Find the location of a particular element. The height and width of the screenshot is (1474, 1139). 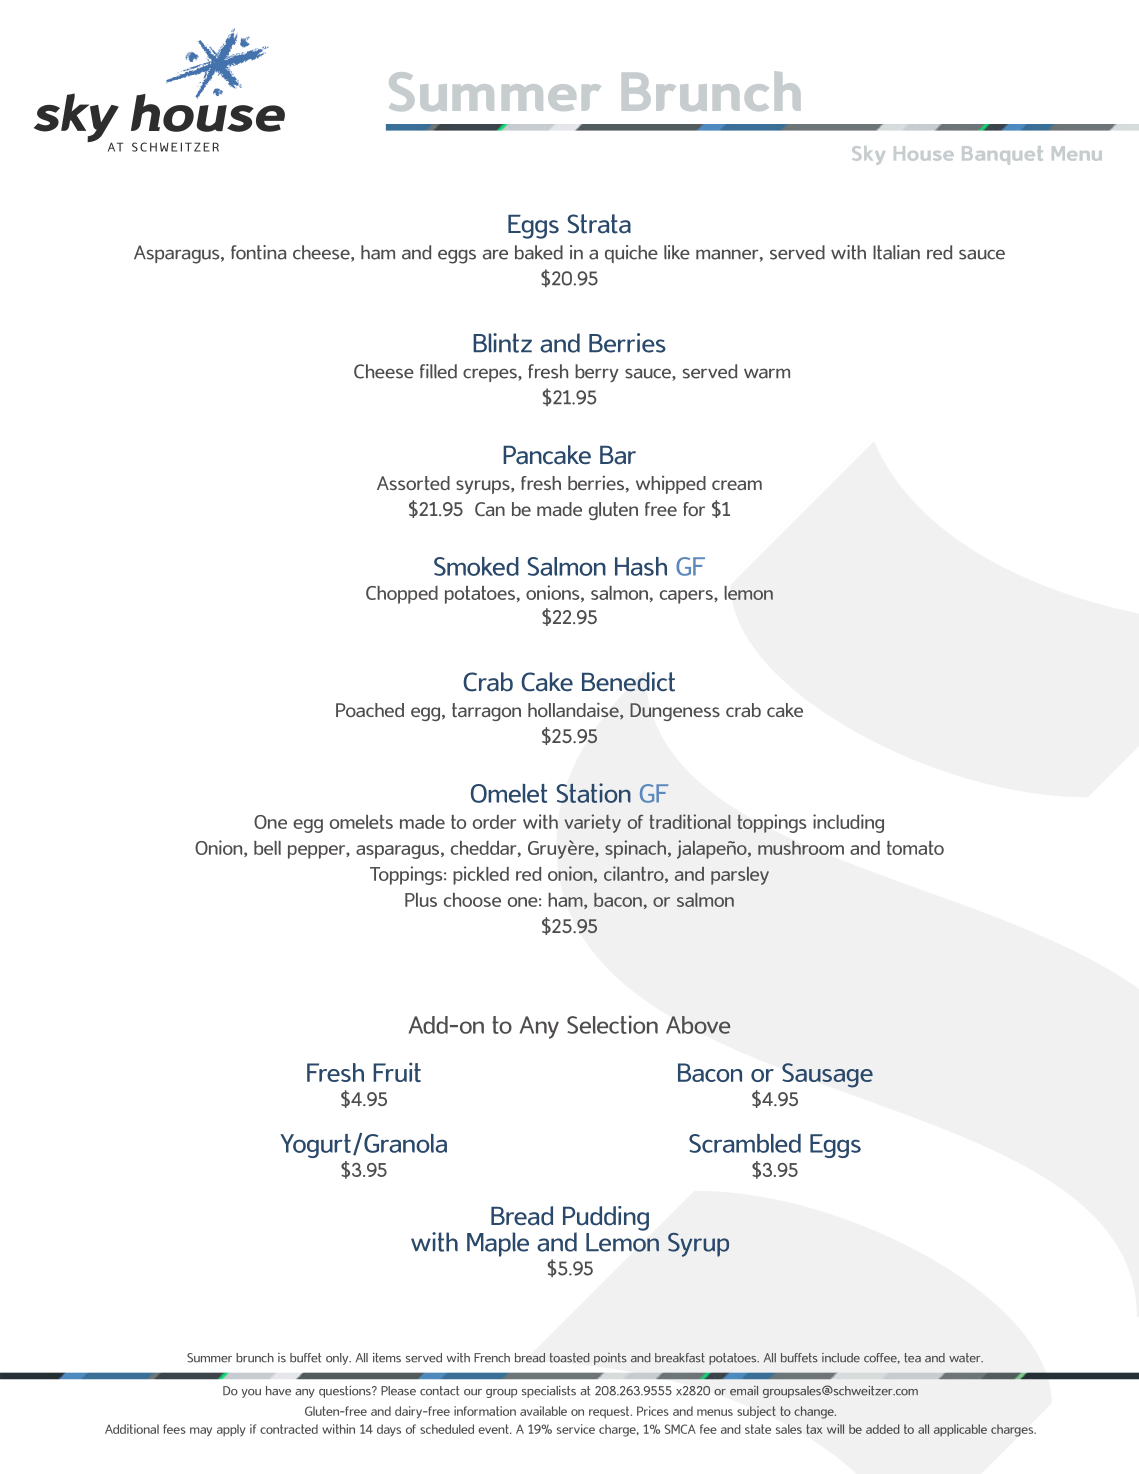

you is located at coordinates (251, 1393).
